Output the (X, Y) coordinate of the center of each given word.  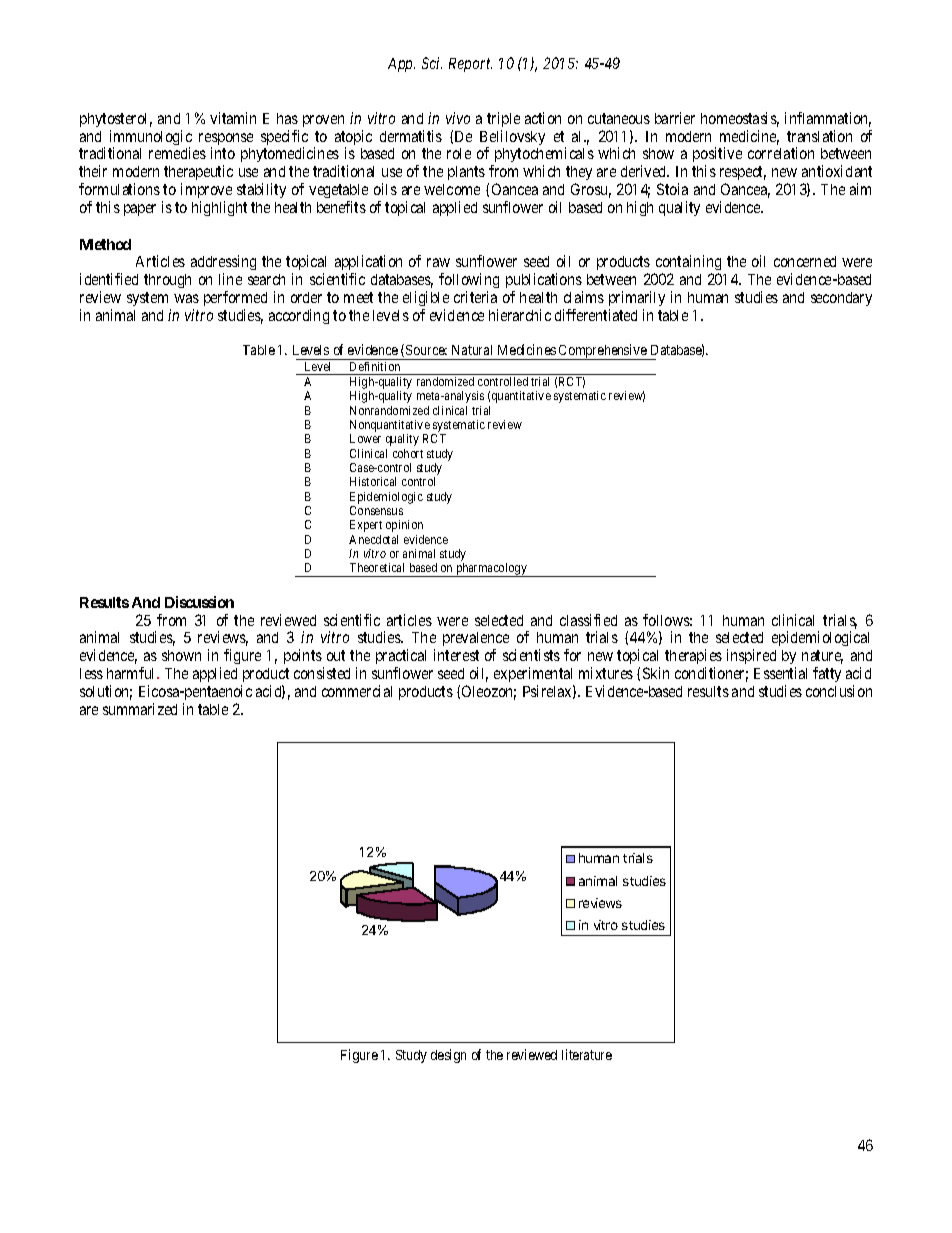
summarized (140, 709)
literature (587, 1054)
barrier (675, 118)
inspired (751, 656)
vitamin (233, 118)
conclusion (839, 691)
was (186, 298)
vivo (458, 118)
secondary (841, 299)
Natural (472, 350)
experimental (534, 676)
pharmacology (491, 570)
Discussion (199, 602)
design (448, 1056)
